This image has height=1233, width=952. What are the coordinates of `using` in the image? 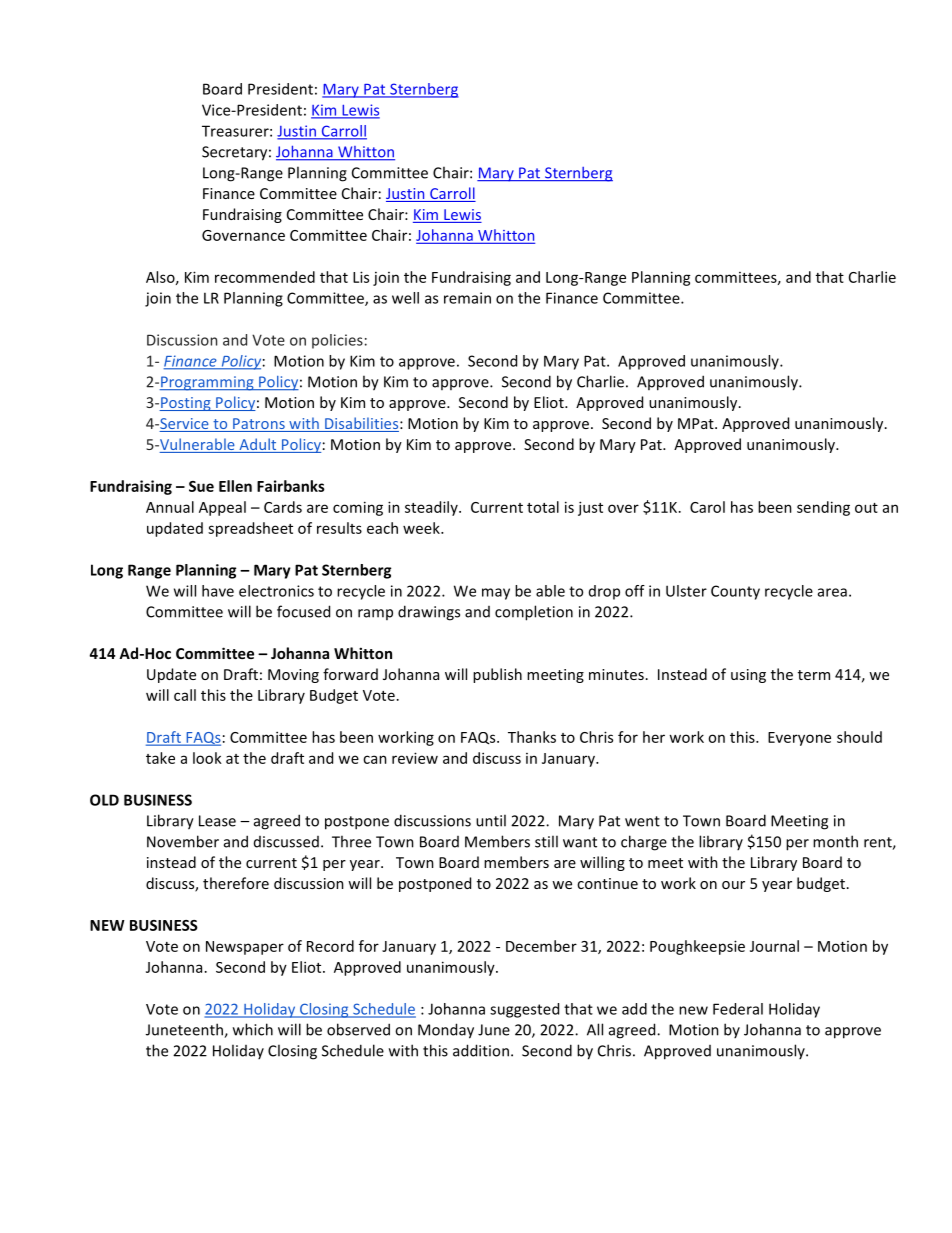 It's located at (748, 676).
